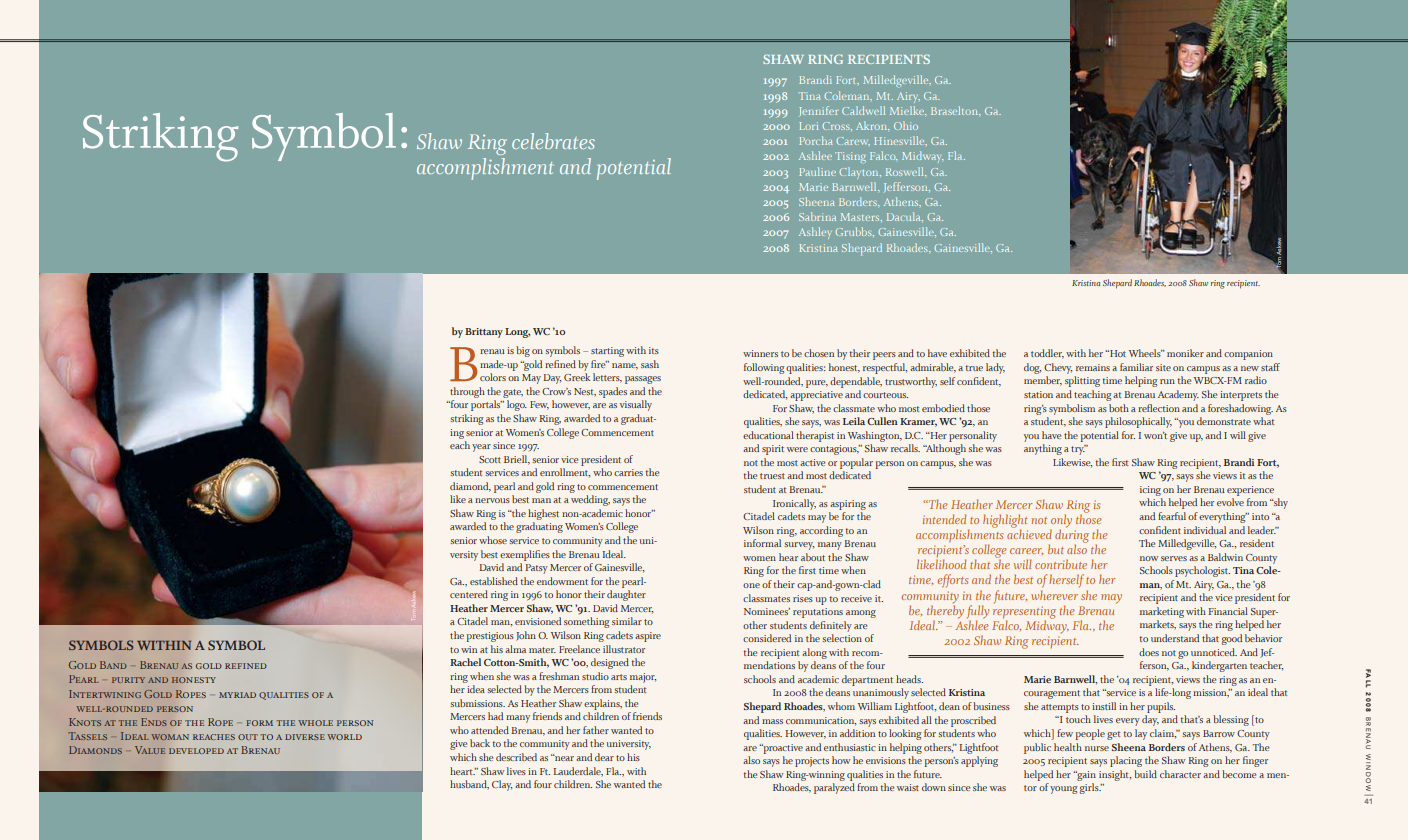  What do you see at coordinates (627, 621) in the screenshot?
I see `similar` at bounding box center [627, 621].
